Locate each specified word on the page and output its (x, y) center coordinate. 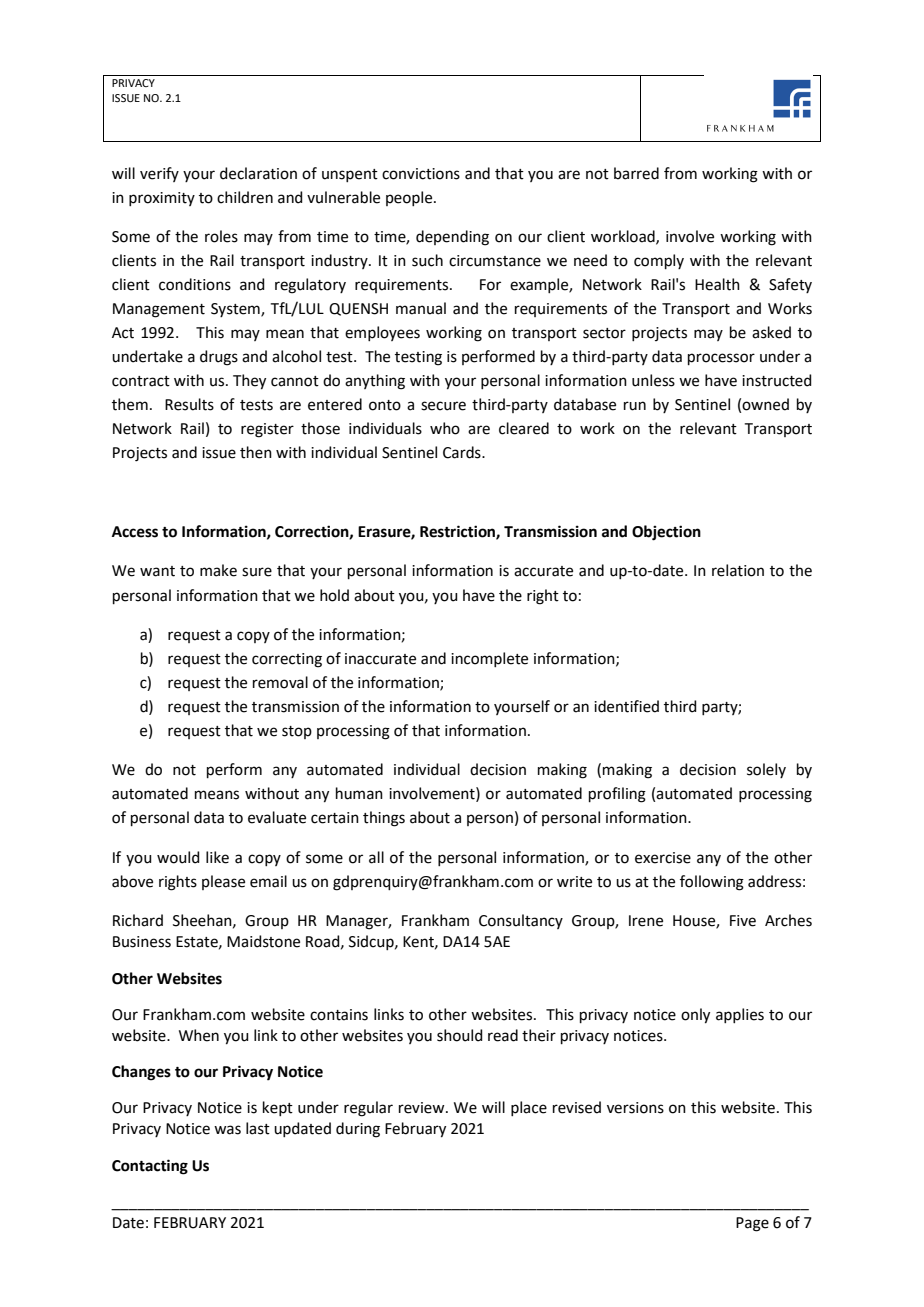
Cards (463, 452)
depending (452, 238)
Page (752, 1224)
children (245, 197)
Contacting (150, 1167)
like (217, 857)
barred (636, 173)
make (218, 570)
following (712, 883)
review (423, 1108)
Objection (666, 533)
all (376, 857)
